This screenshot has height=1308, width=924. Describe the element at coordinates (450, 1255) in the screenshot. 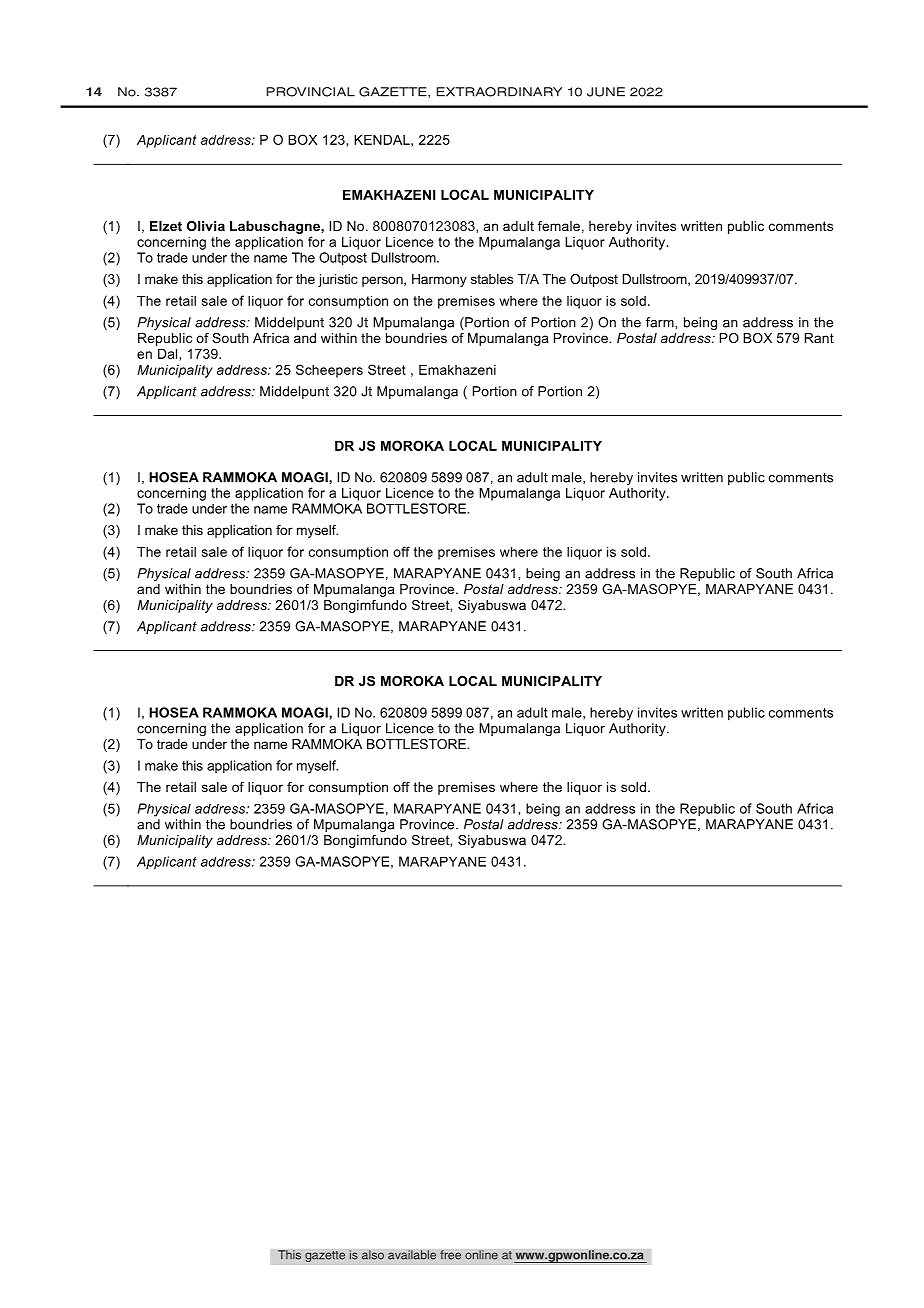

I see `free` at that location.
